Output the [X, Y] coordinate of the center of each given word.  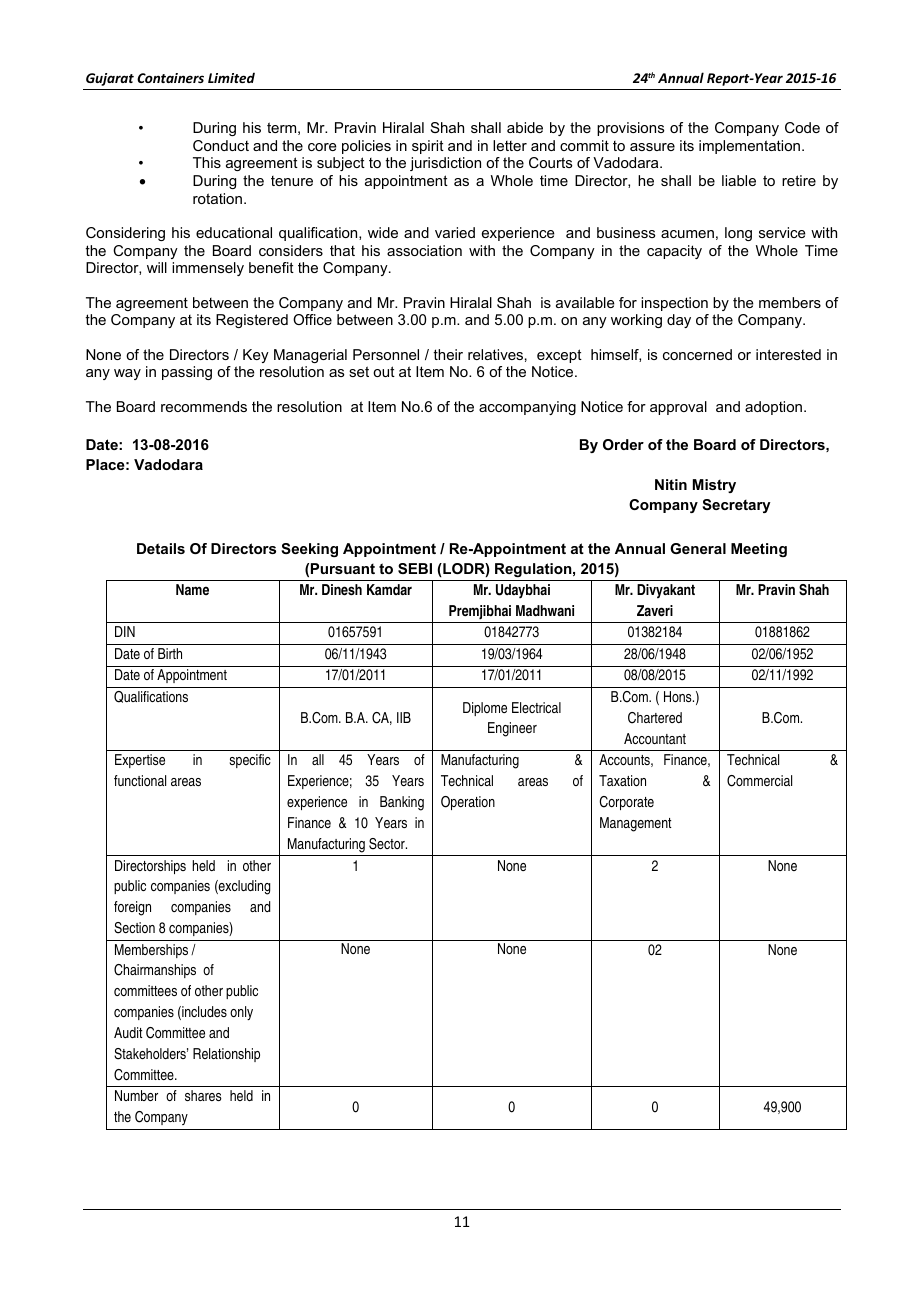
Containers [170, 78]
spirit [428, 147]
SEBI [415, 568]
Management [636, 824]
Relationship [226, 1055]
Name [192, 589]
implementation [751, 147]
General [698, 548]
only [241, 1013]
